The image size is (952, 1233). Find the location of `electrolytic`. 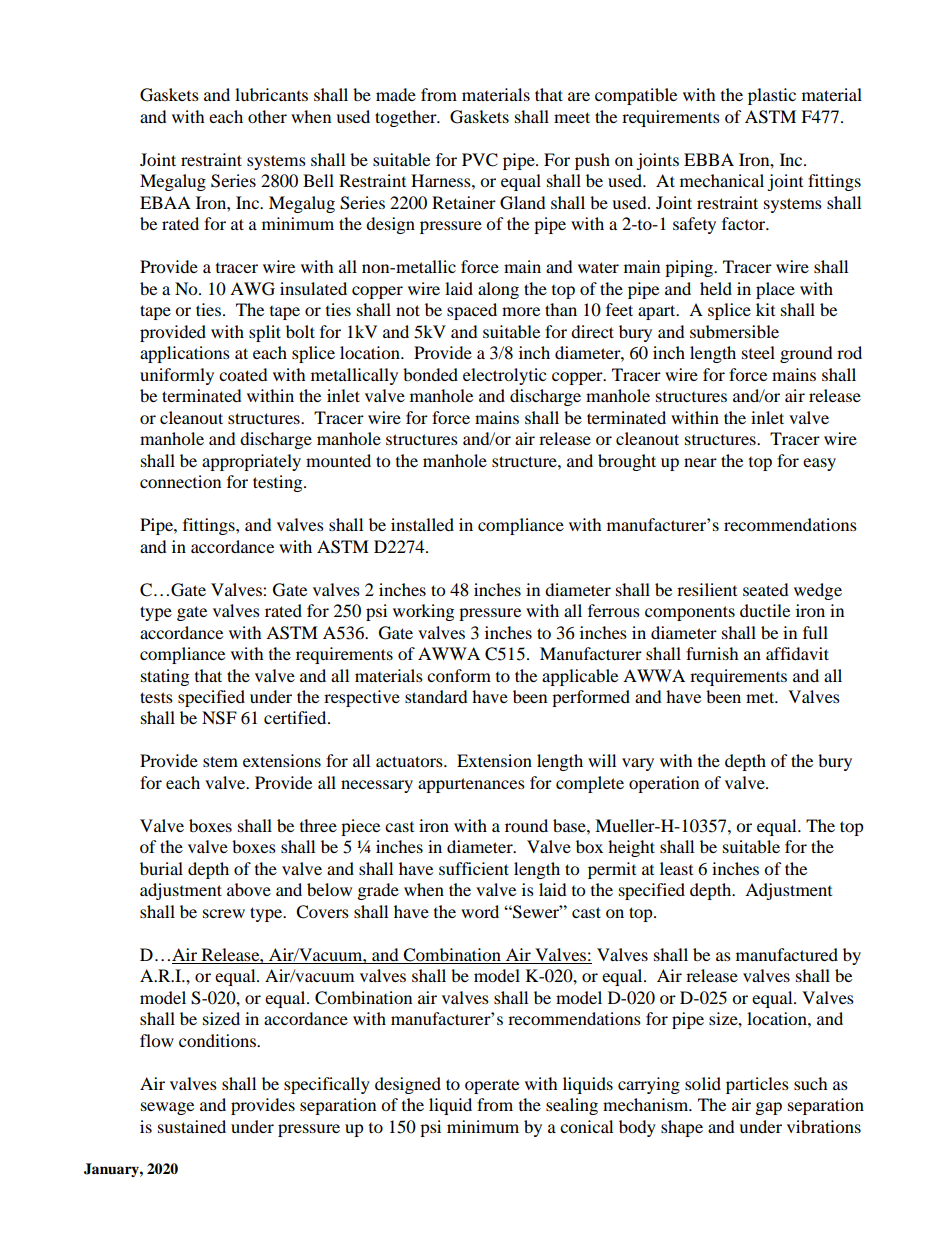

electrolytic is located at coordinates (504, 376).
